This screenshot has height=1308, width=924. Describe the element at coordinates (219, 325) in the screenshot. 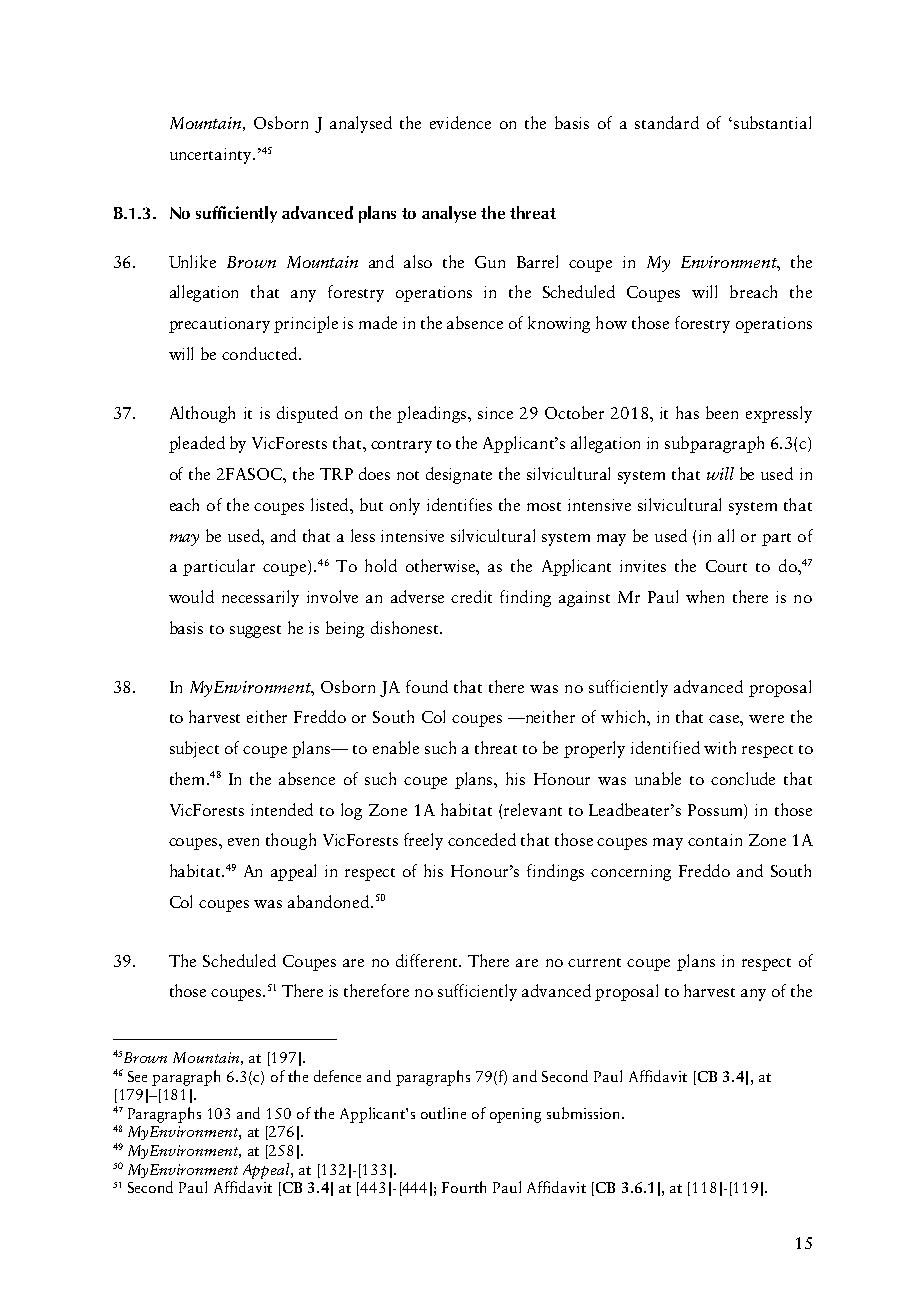

I see `precautionary` at that location.
